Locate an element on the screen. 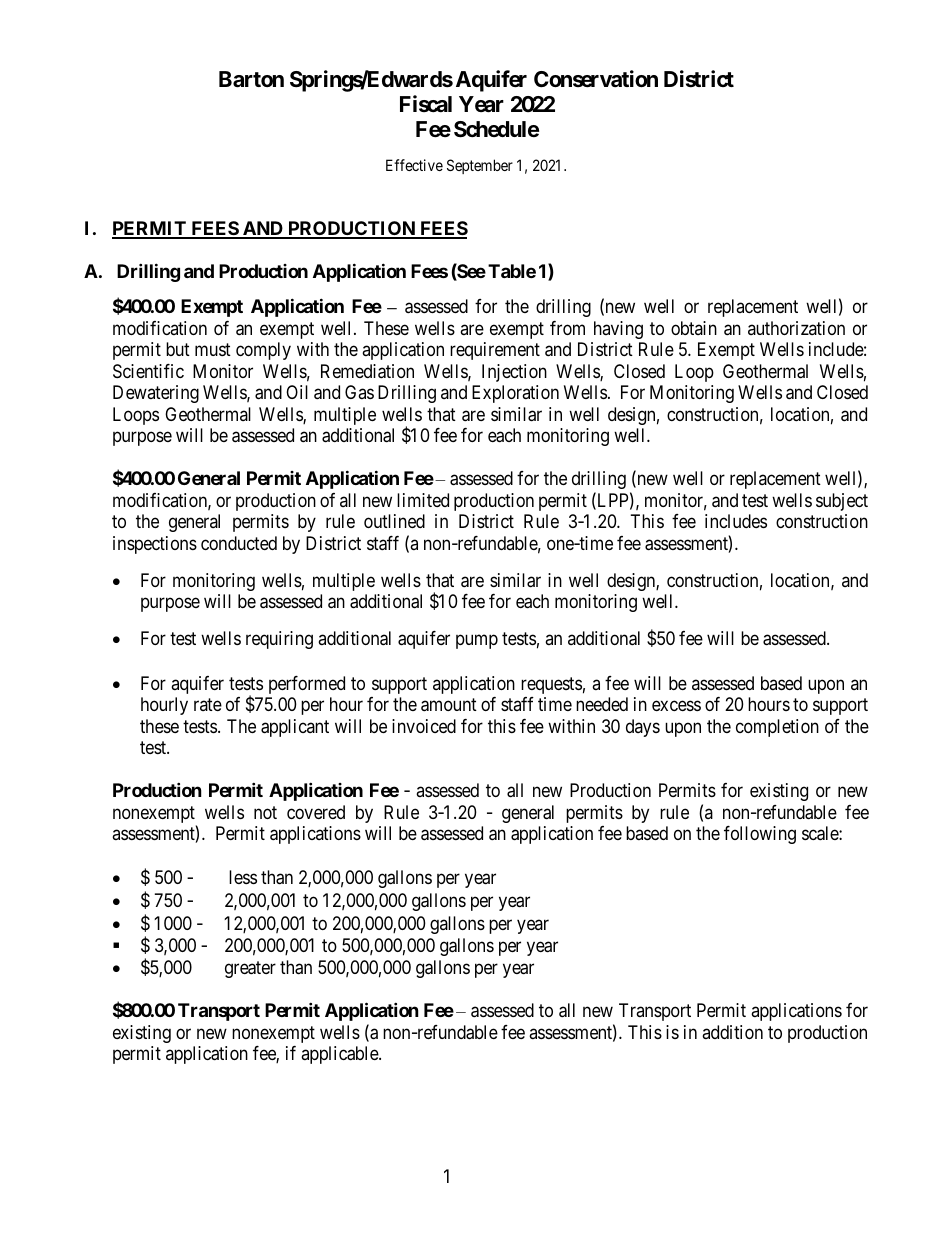  applicable is located at coordinates (340, 1055).
